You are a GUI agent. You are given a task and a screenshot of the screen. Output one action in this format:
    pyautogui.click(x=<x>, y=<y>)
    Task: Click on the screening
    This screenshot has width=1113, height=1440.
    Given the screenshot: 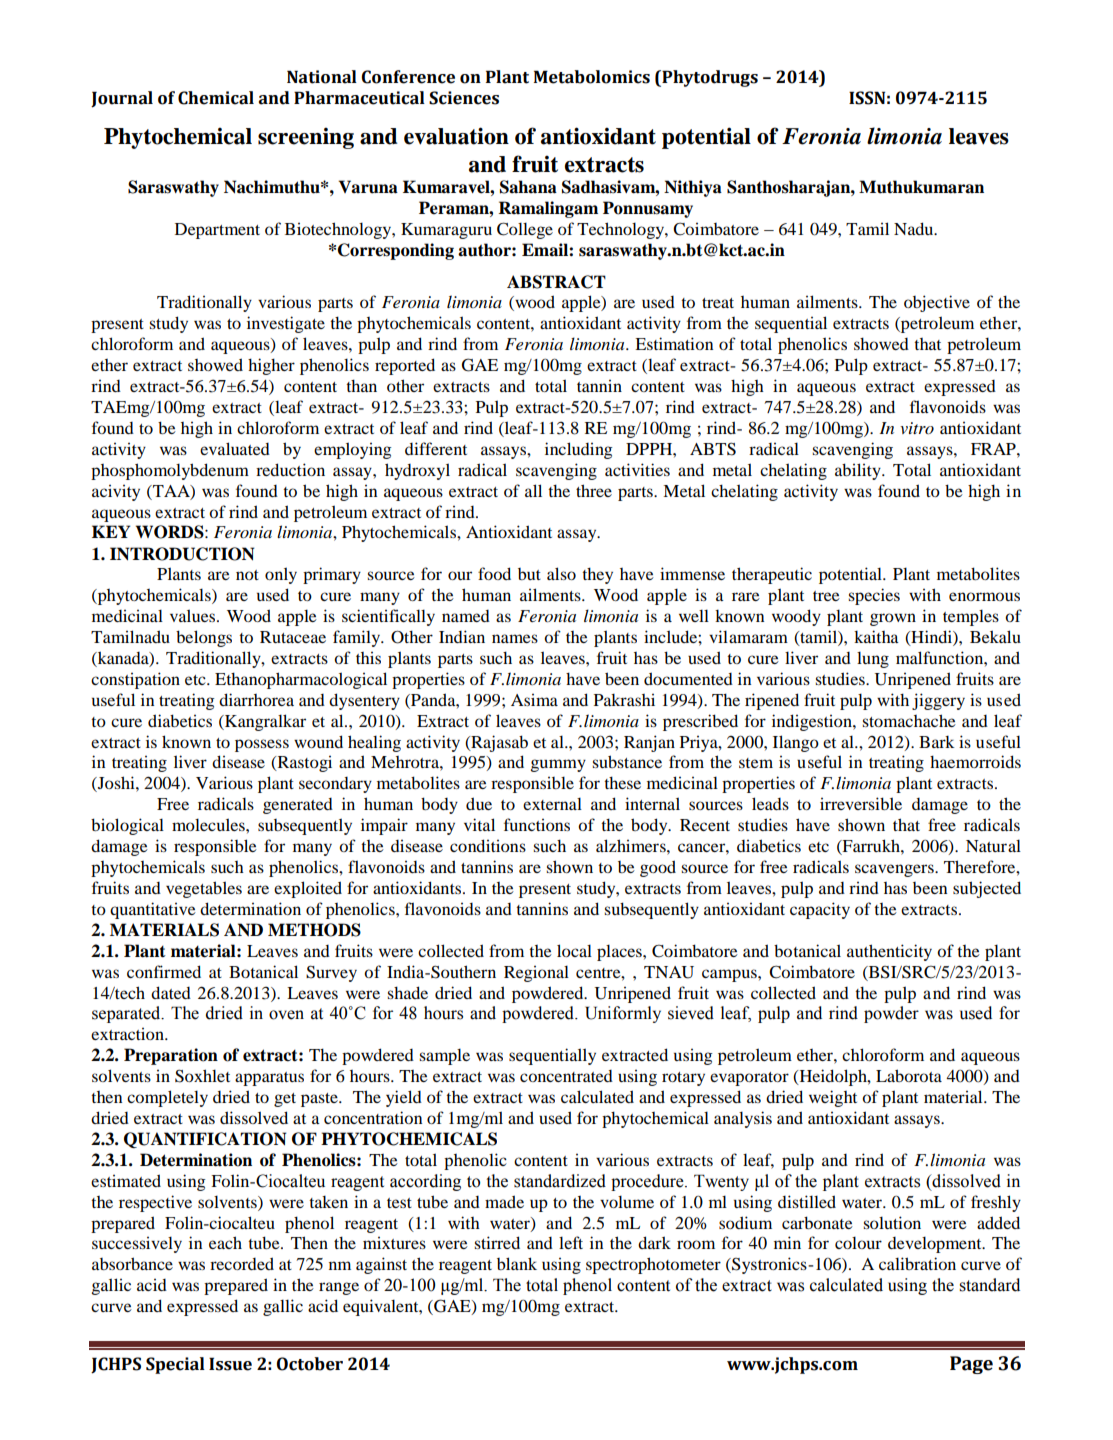 What is the action you would take?
    pyautogui.click(x=306, y=138)
